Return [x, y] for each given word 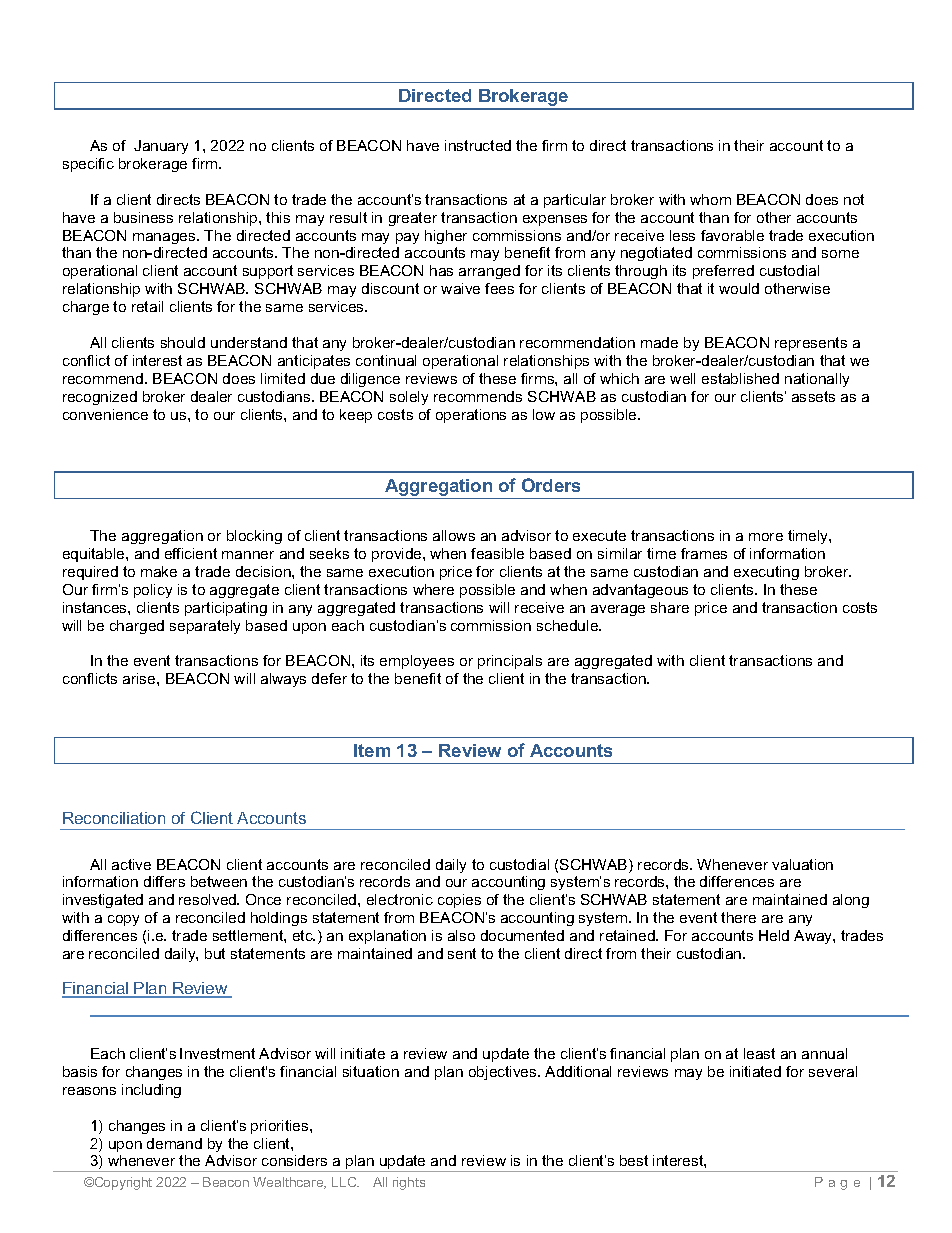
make [159, 571]
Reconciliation [114, 818]
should [183, 342]
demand [174, 1143]
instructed [478, 145]
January [161, 147]
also [461, 935]
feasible [497, 553]
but [215, 953]
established [740, 378]
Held [774, 935]
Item [372, 750]
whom [710, 199]
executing [766, 573]
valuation [802, 864]
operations [471, 416]
